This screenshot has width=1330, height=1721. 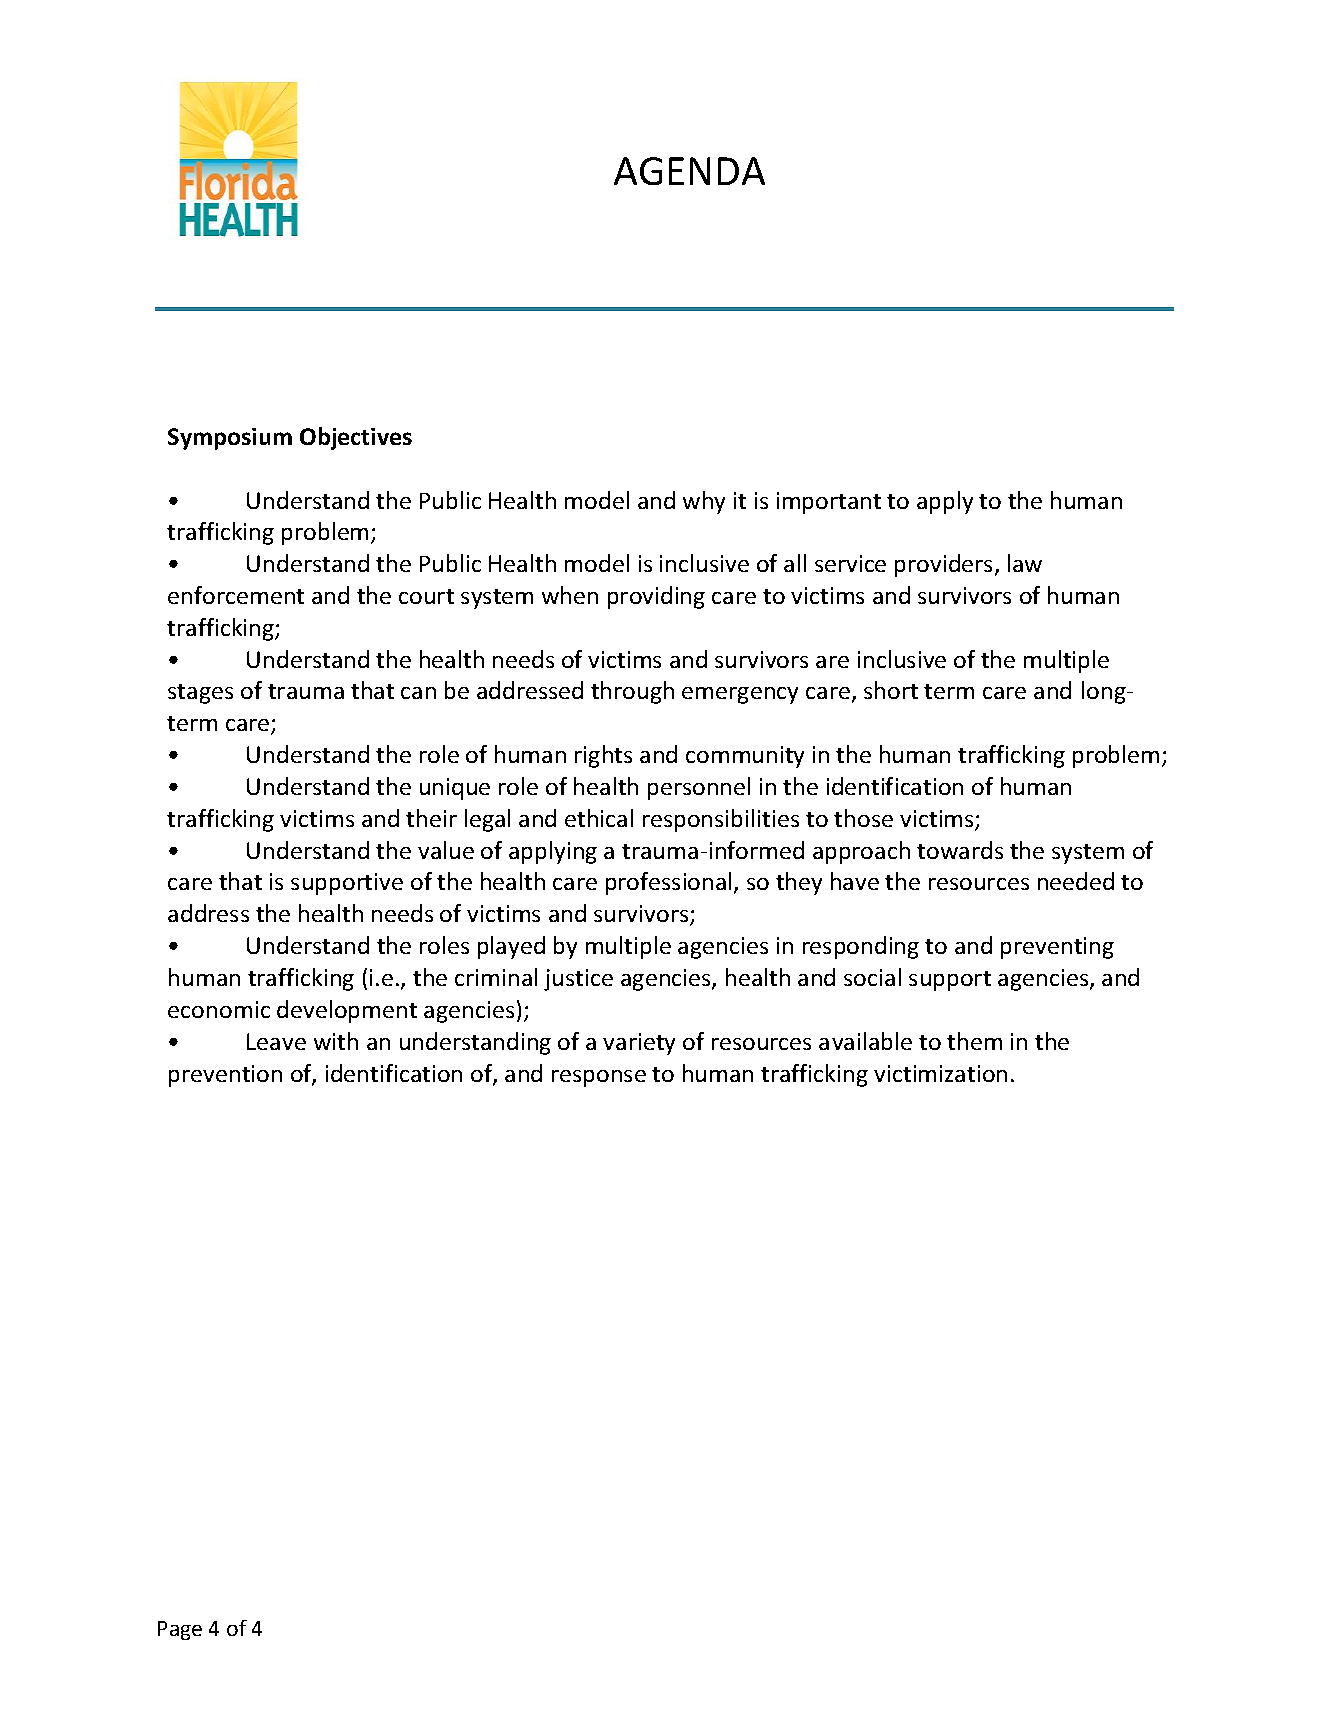 I want to click on victimization, so click(x=940, y=1073).
